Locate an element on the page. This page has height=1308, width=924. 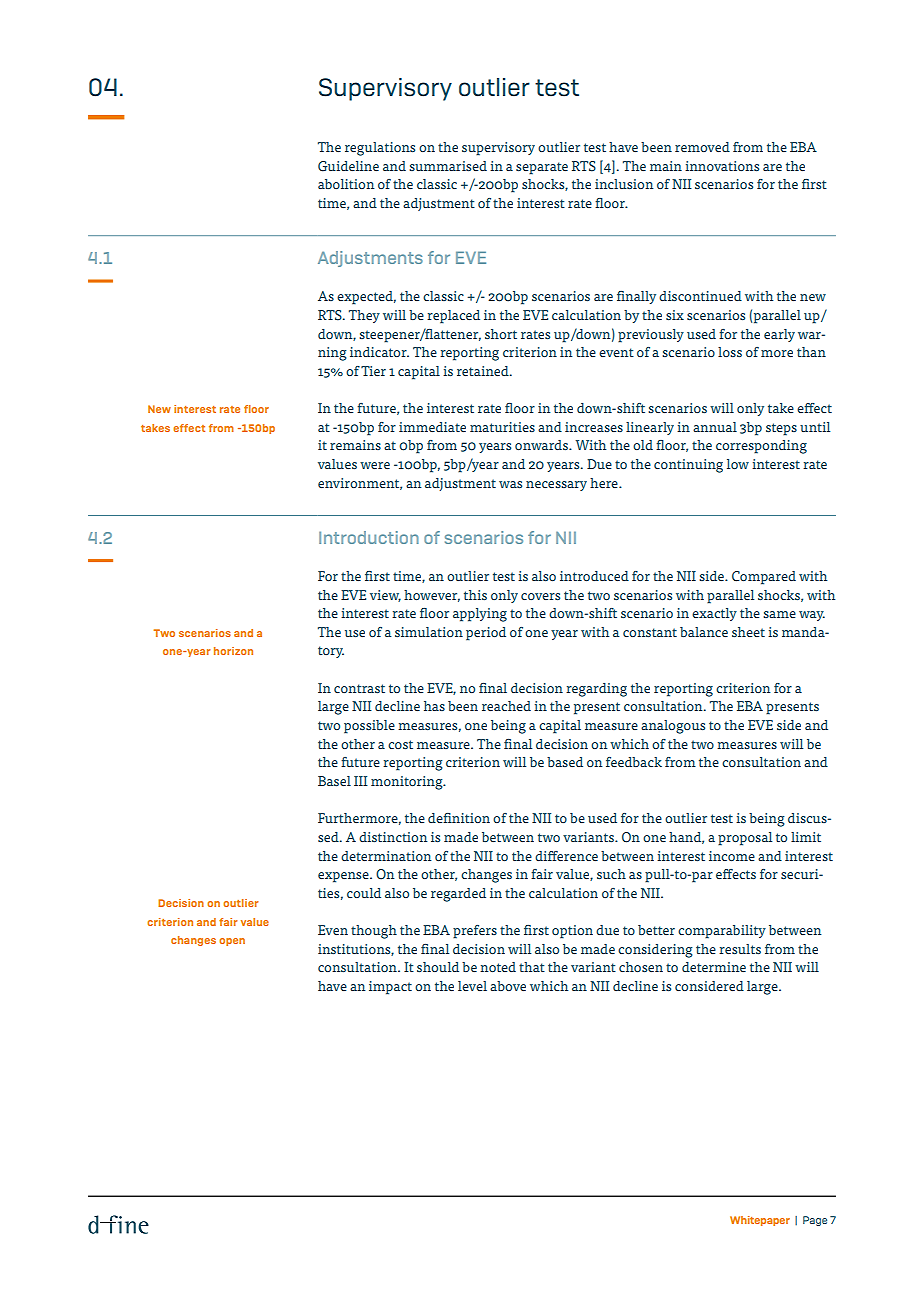
open is located at coordinates (232, 942).
